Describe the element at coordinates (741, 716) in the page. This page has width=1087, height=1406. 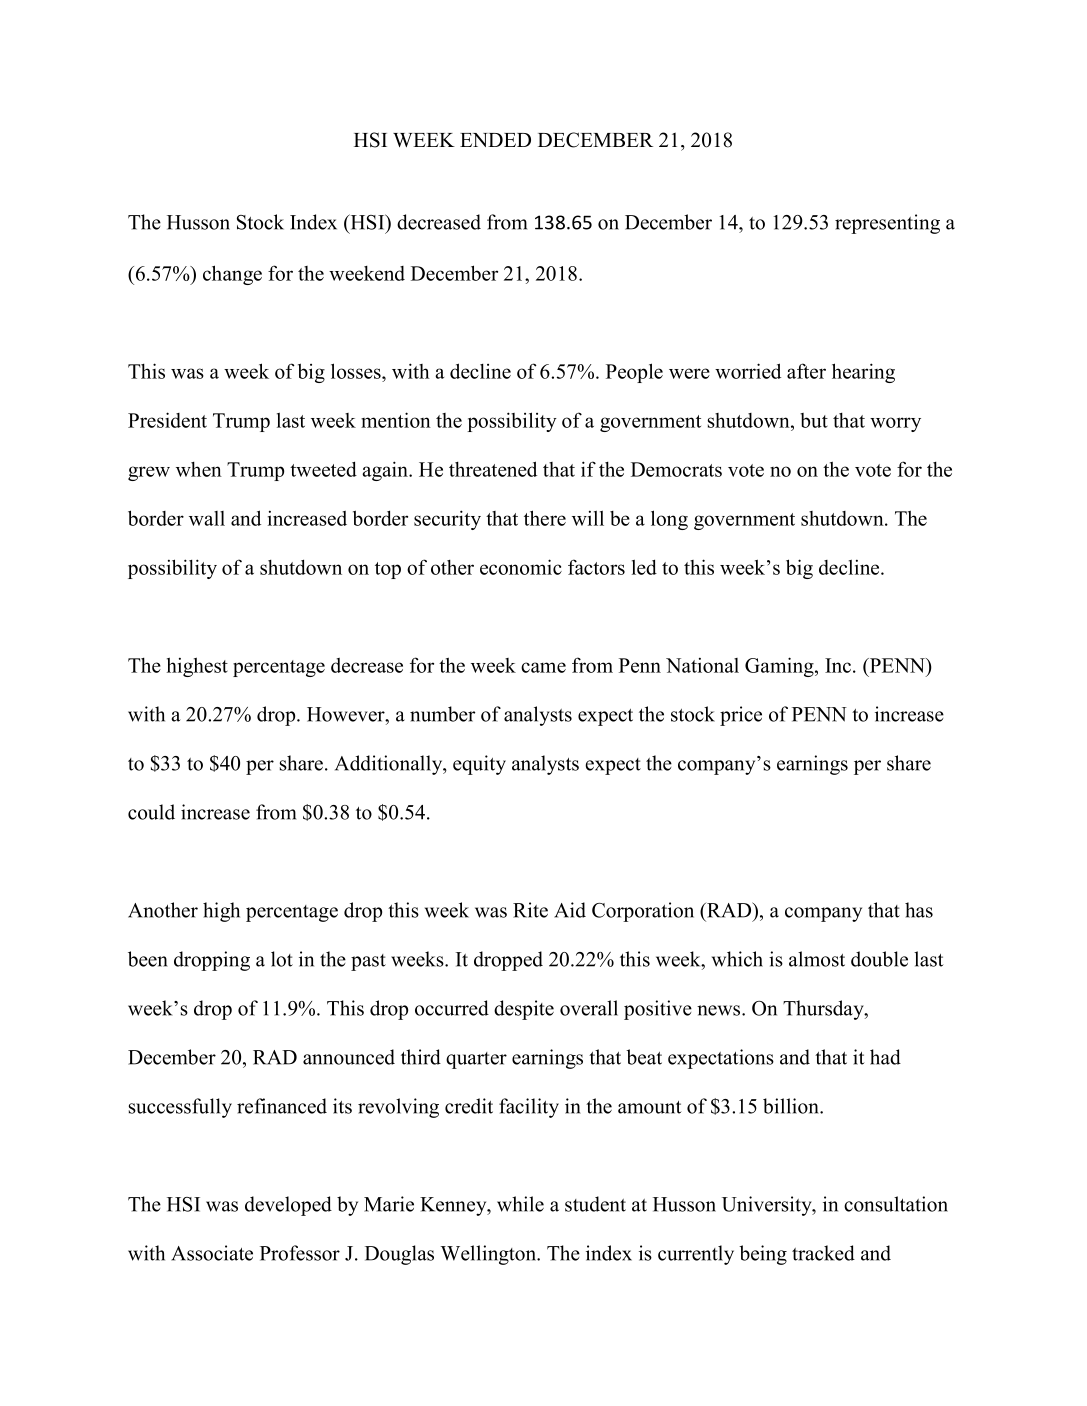
I see `price` at that location.
